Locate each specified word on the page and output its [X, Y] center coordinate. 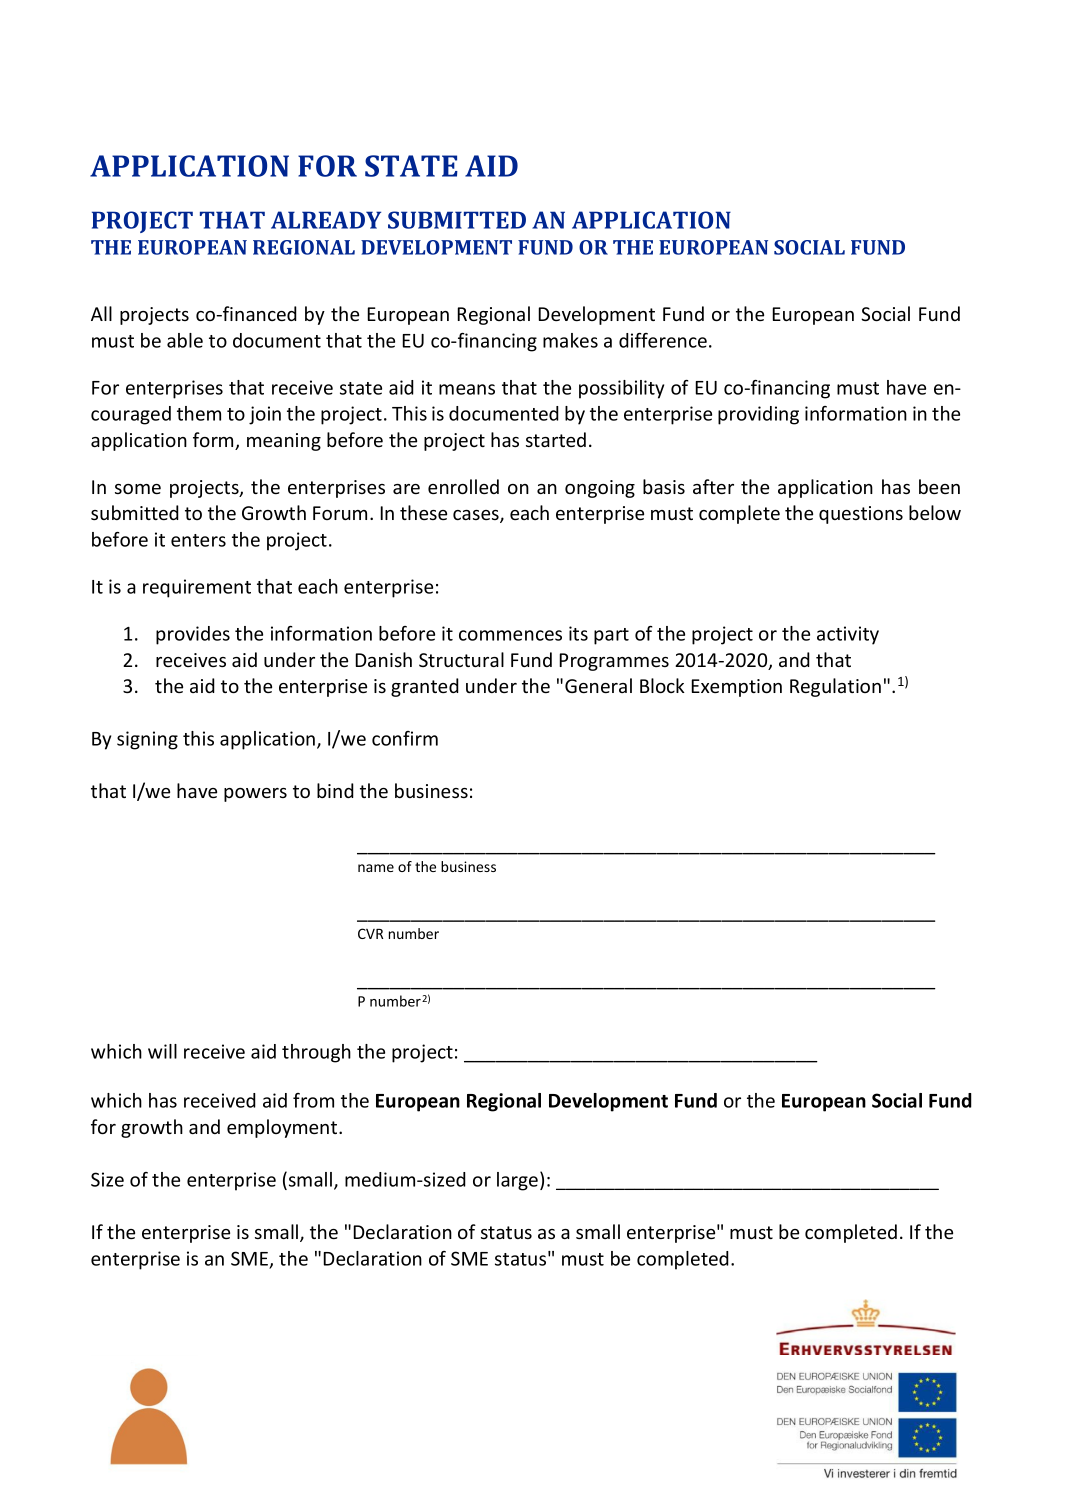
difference [663, 340]
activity [848, 635]
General [598, 685]
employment [283, 1128]
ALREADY [326, 220]
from [313, 1100]
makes [570, 340]
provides [193, 635]
